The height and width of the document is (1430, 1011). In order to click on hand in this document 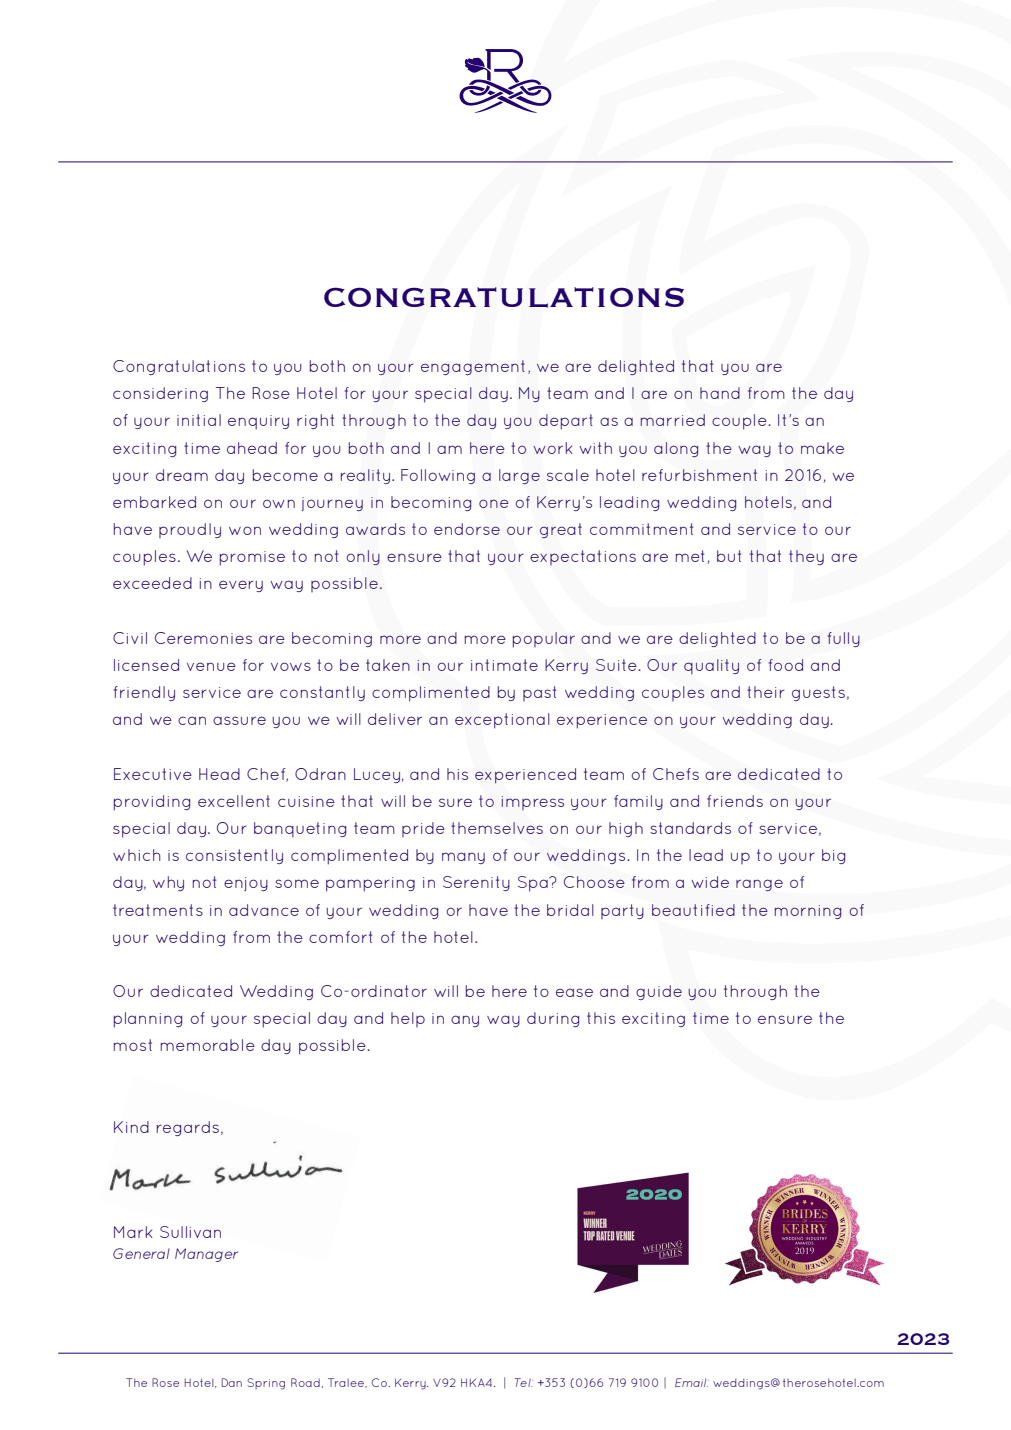, I will do `click(720, 393)`.
